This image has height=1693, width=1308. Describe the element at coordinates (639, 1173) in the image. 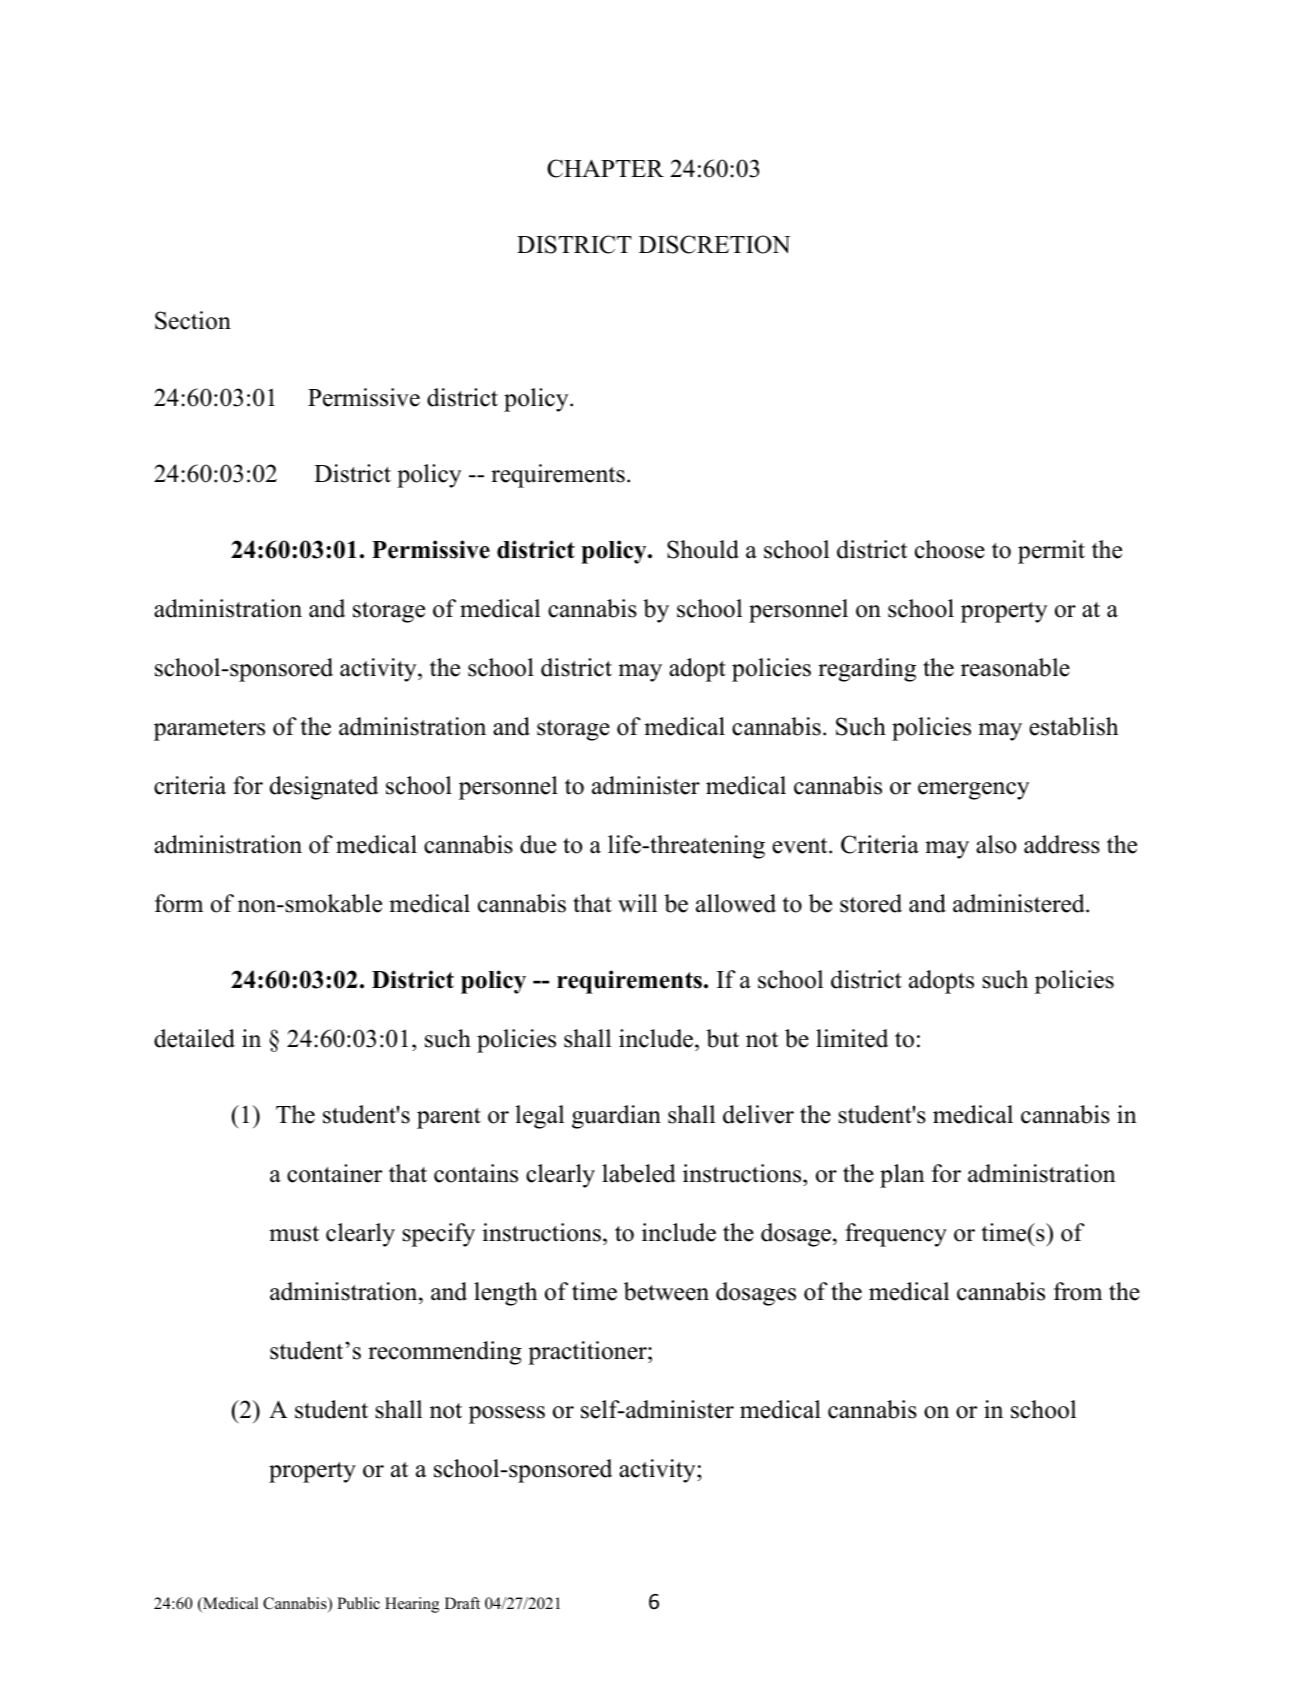

I see `labeled` at that location.
